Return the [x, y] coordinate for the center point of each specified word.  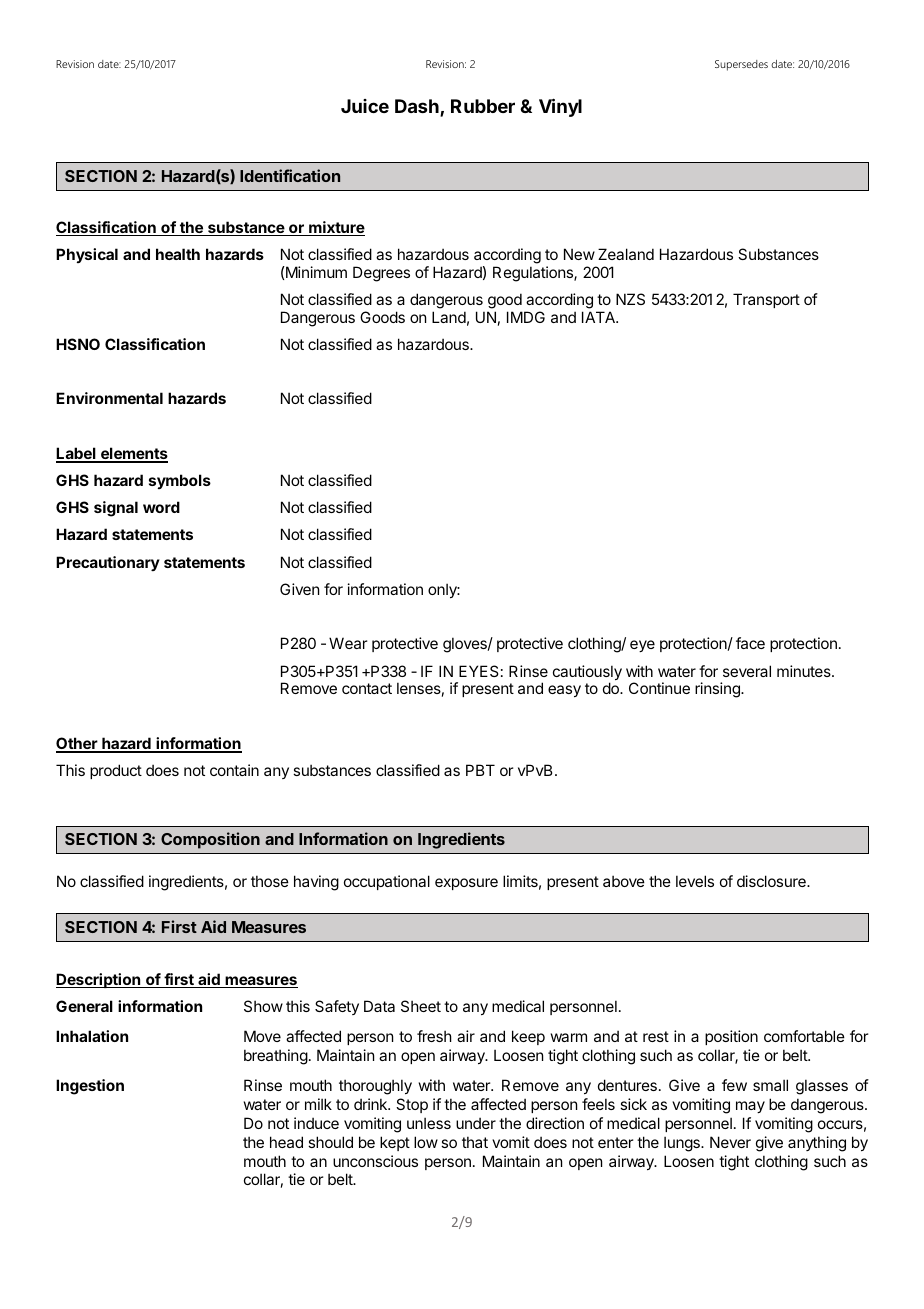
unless [429, 1123]
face [750, 643]
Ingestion [90, 1087]
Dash [418, 108]
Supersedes [741, 65]
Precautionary [108, 563]
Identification [290, 175]
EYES [479, 671]
